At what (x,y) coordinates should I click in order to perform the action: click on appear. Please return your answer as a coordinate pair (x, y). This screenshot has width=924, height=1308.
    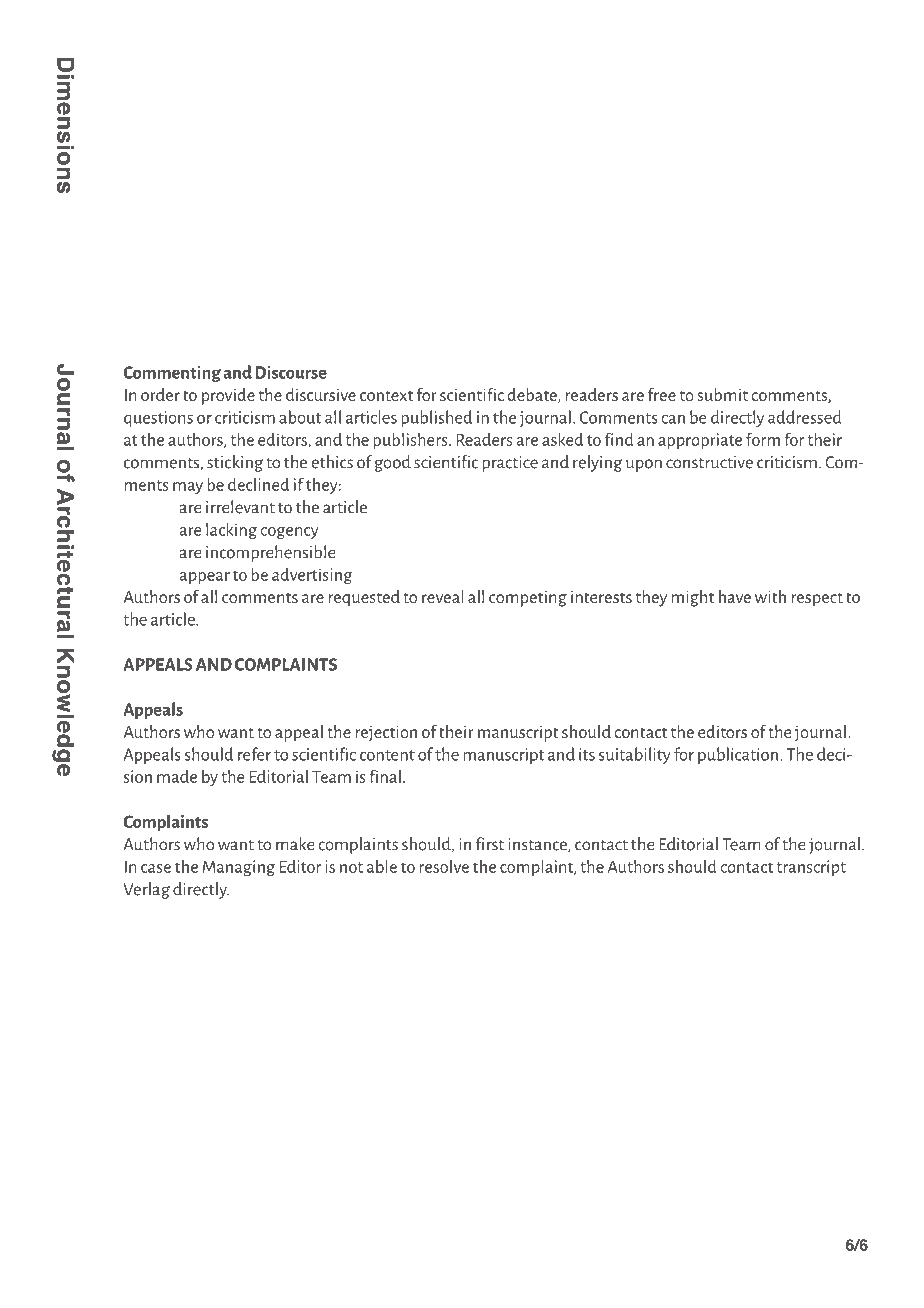
    Looking at the image, I should click on (205, 578).
